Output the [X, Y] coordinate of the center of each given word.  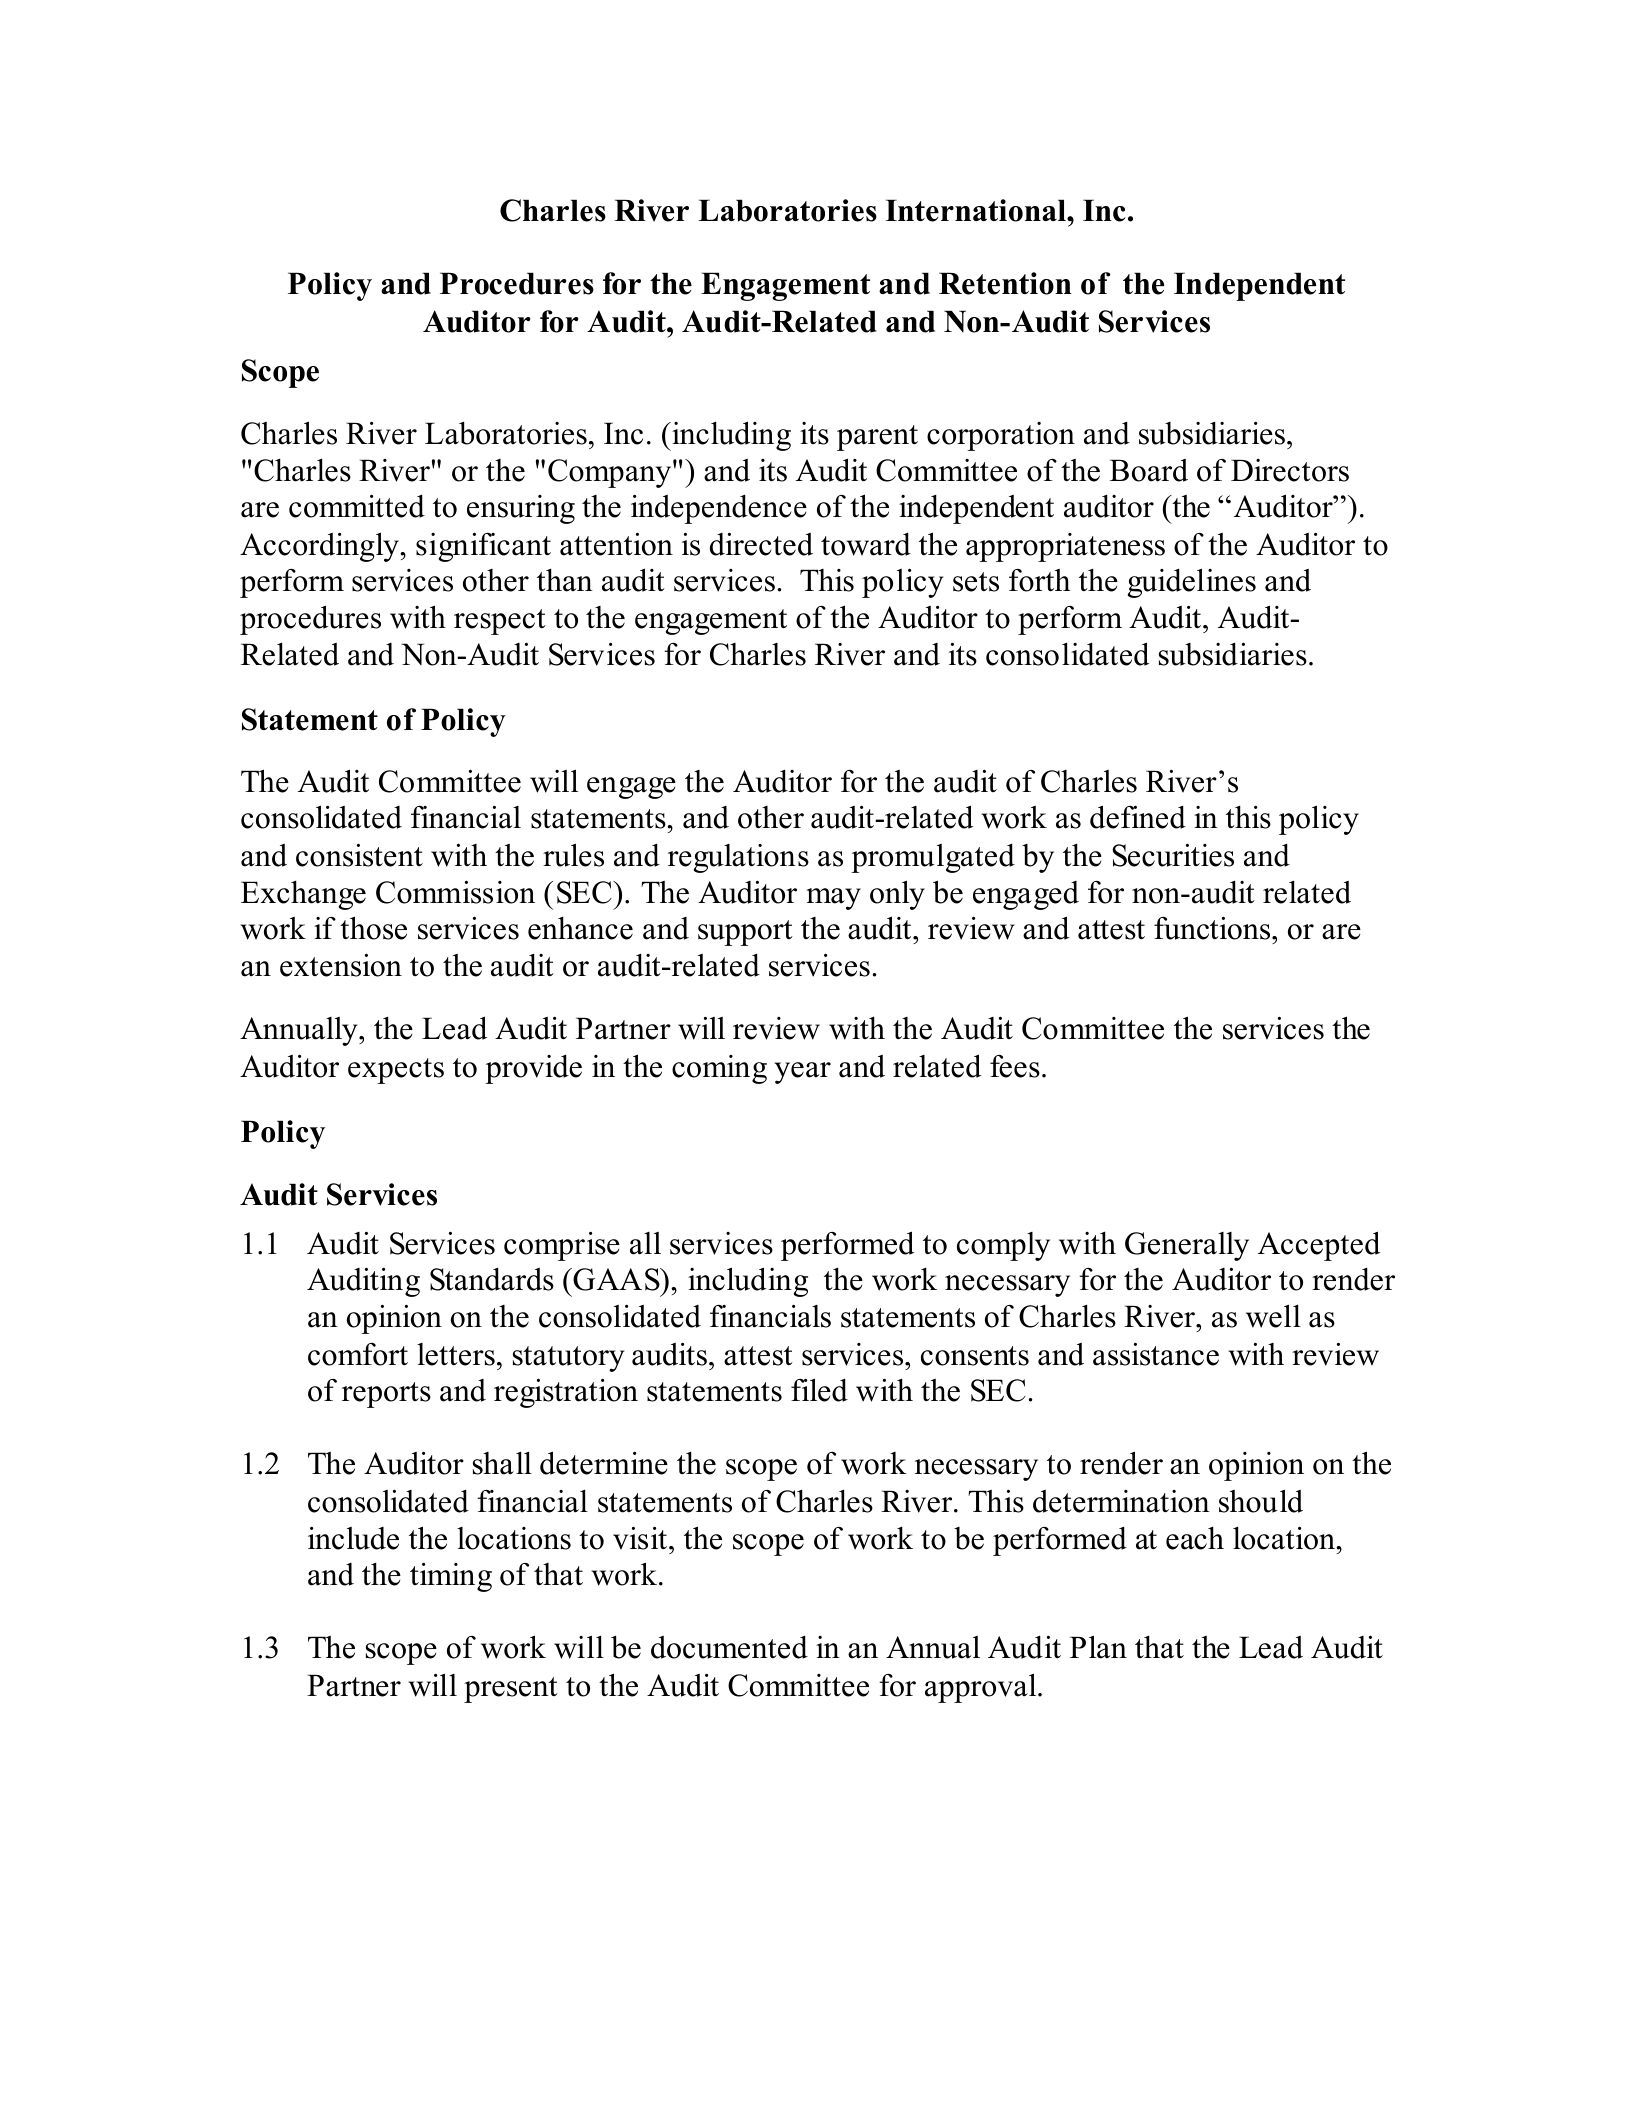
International [976, 210]
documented [729, 1647]
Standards [492, 1279]
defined [1138, 817]
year [803, 1073]
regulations [738, 858]
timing [451, 1577]
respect [500, 622]
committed [357, 506]
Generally [1187, 1246]
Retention [1005, 283]
